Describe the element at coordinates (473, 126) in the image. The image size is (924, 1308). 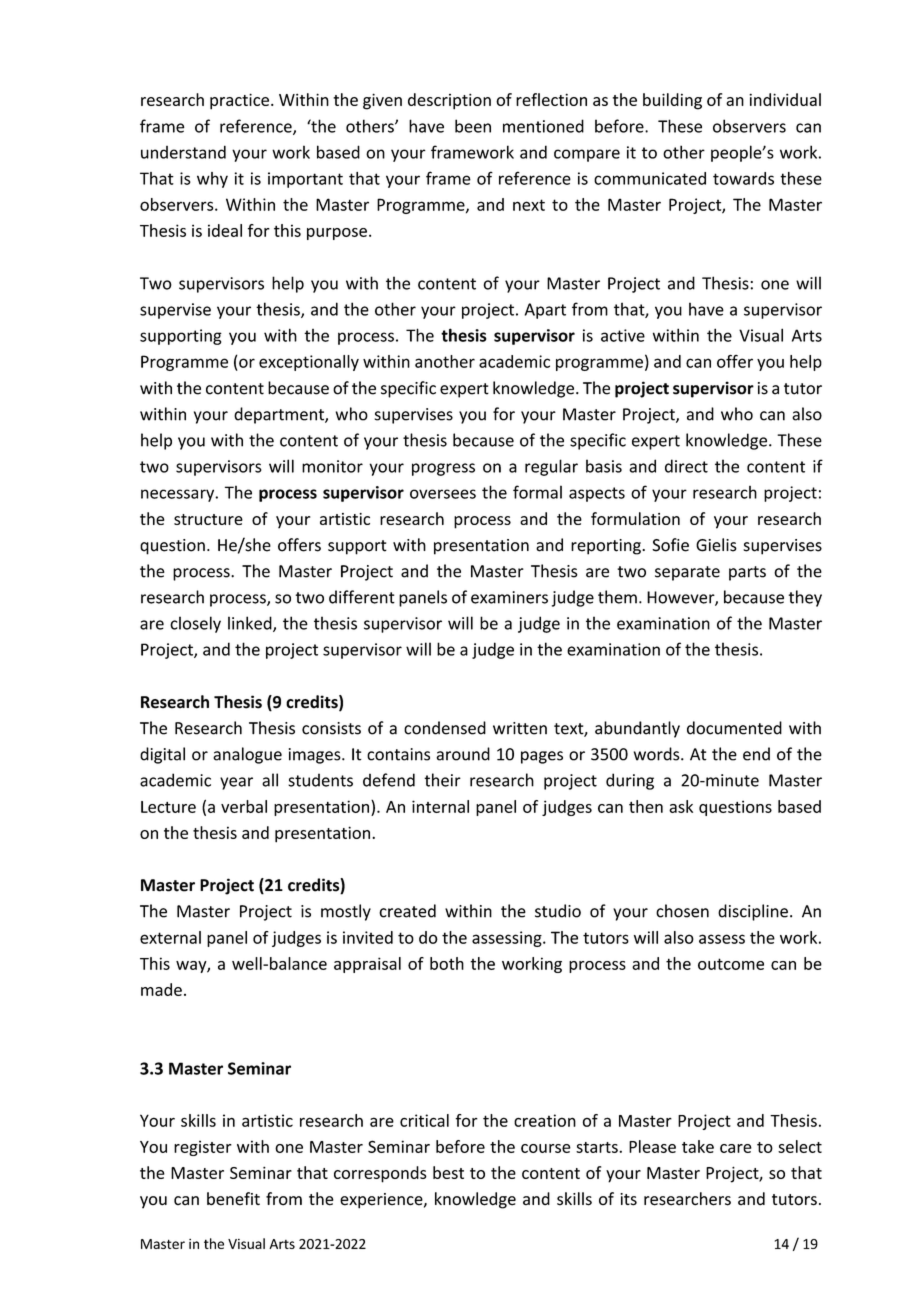
I see `been` at that location.
